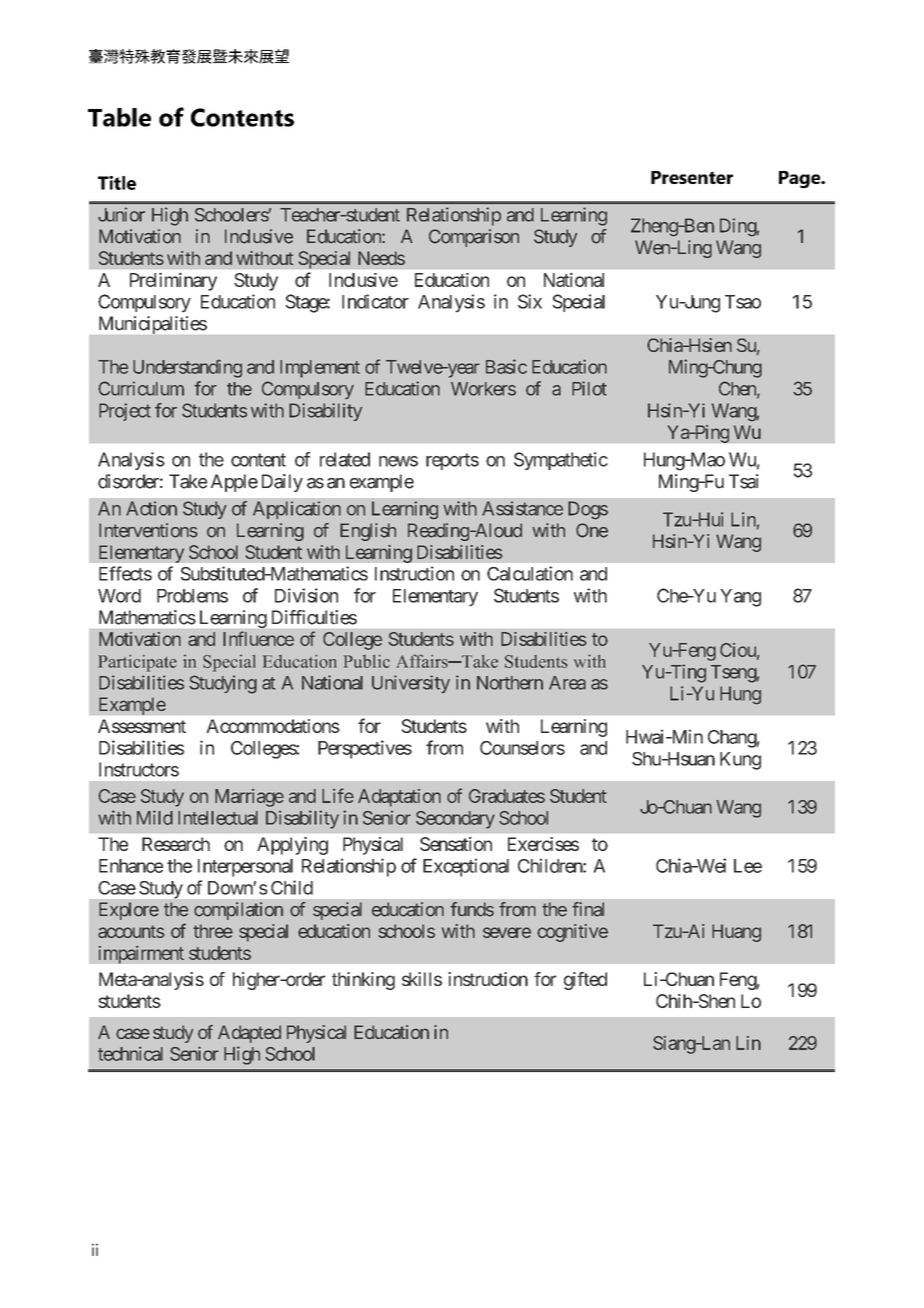  Describe the element at coordinates (234, 483) in the screenshot. I see `Apple` at that location.
